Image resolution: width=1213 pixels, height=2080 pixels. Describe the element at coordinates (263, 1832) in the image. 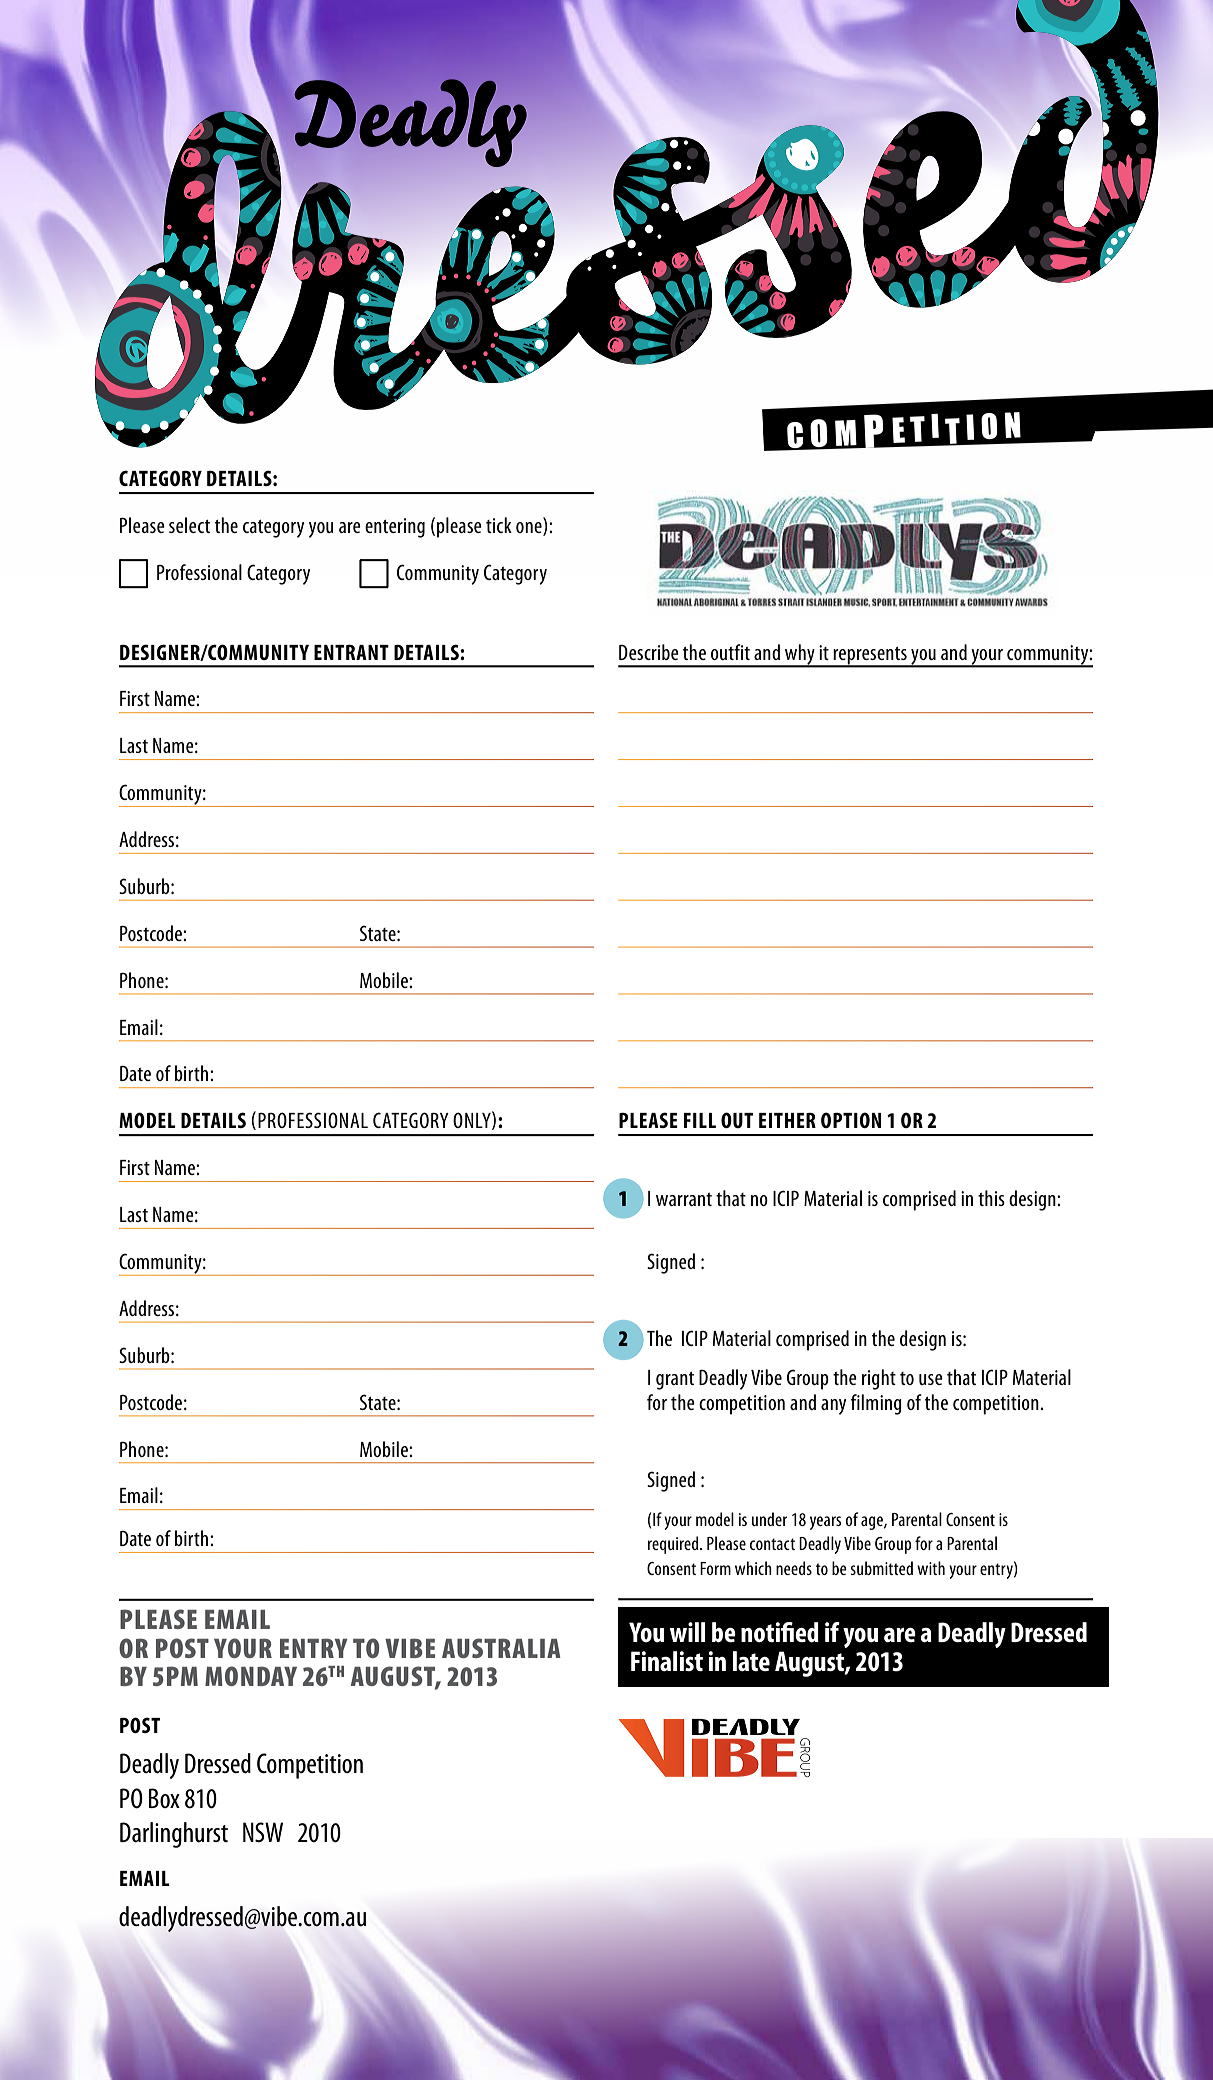

I see `NSW` at that location.
